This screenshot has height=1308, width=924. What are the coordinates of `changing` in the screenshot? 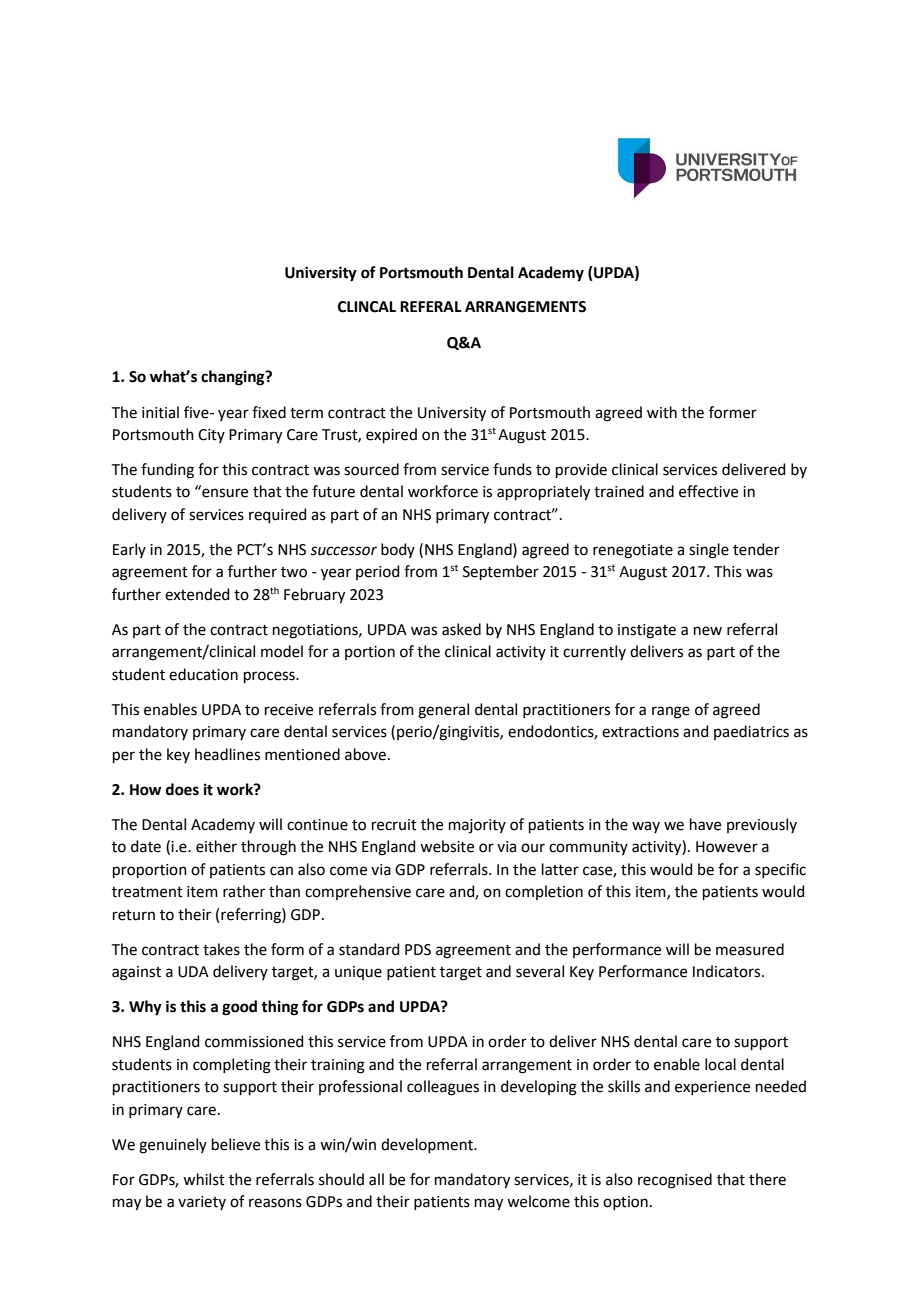 It's located at (234, 378).
